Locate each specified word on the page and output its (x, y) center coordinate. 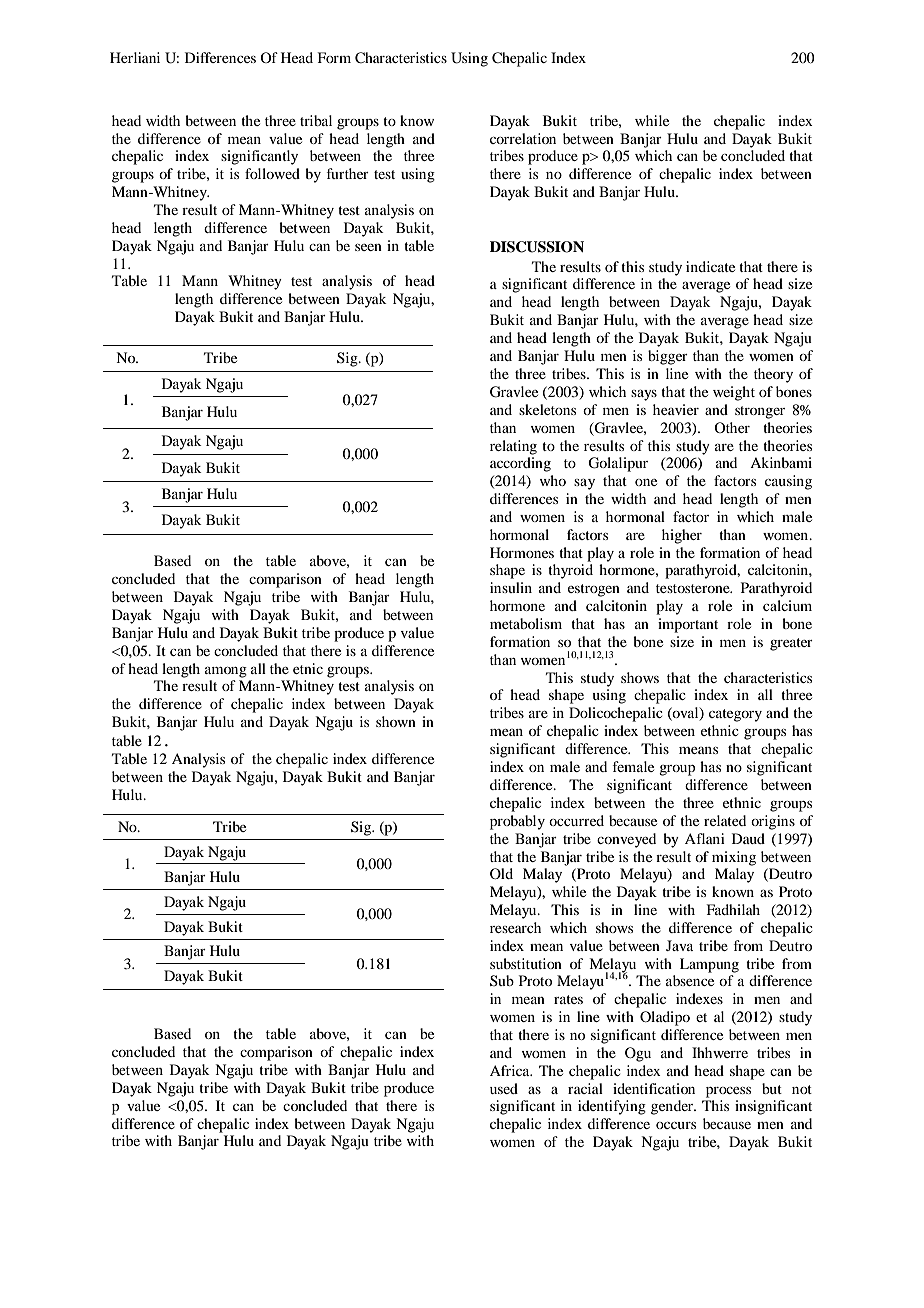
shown (396, 721)
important (688, 625)
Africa (511, 1070)
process (728, 1092)
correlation (523, 138)
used (504, 1088)
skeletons (547, 409)
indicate (710, 266)
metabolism (526, 623)
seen (368, 247)
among (226, 672)
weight (734, 393)
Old (501, 873)
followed (272, 173)
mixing (734, 858)
